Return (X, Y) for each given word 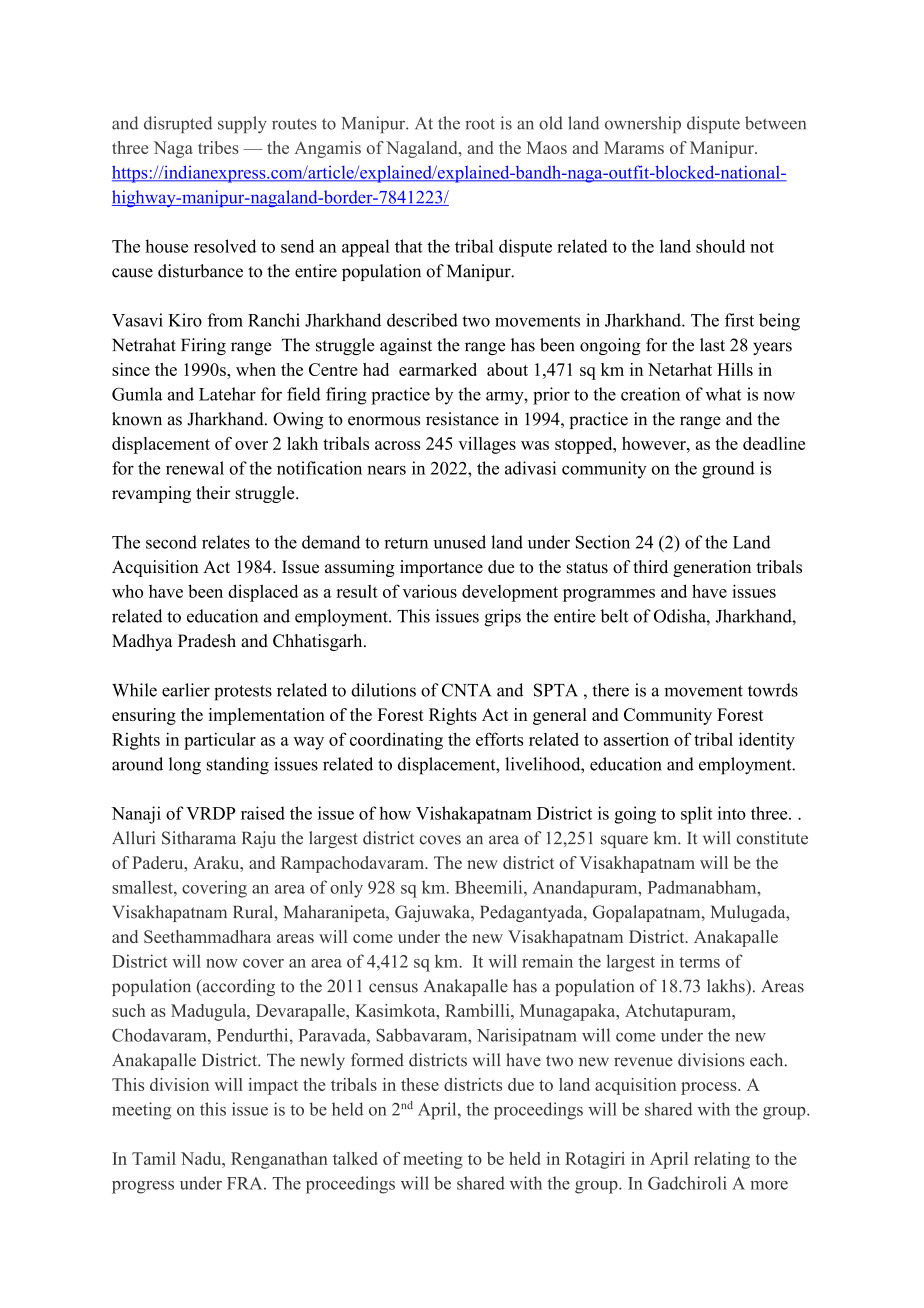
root (480, 124)
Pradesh (207, 641)
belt (614, 616)
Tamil (154, 1158)
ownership (643, 124)
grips (502, 618)
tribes (218, 147)
